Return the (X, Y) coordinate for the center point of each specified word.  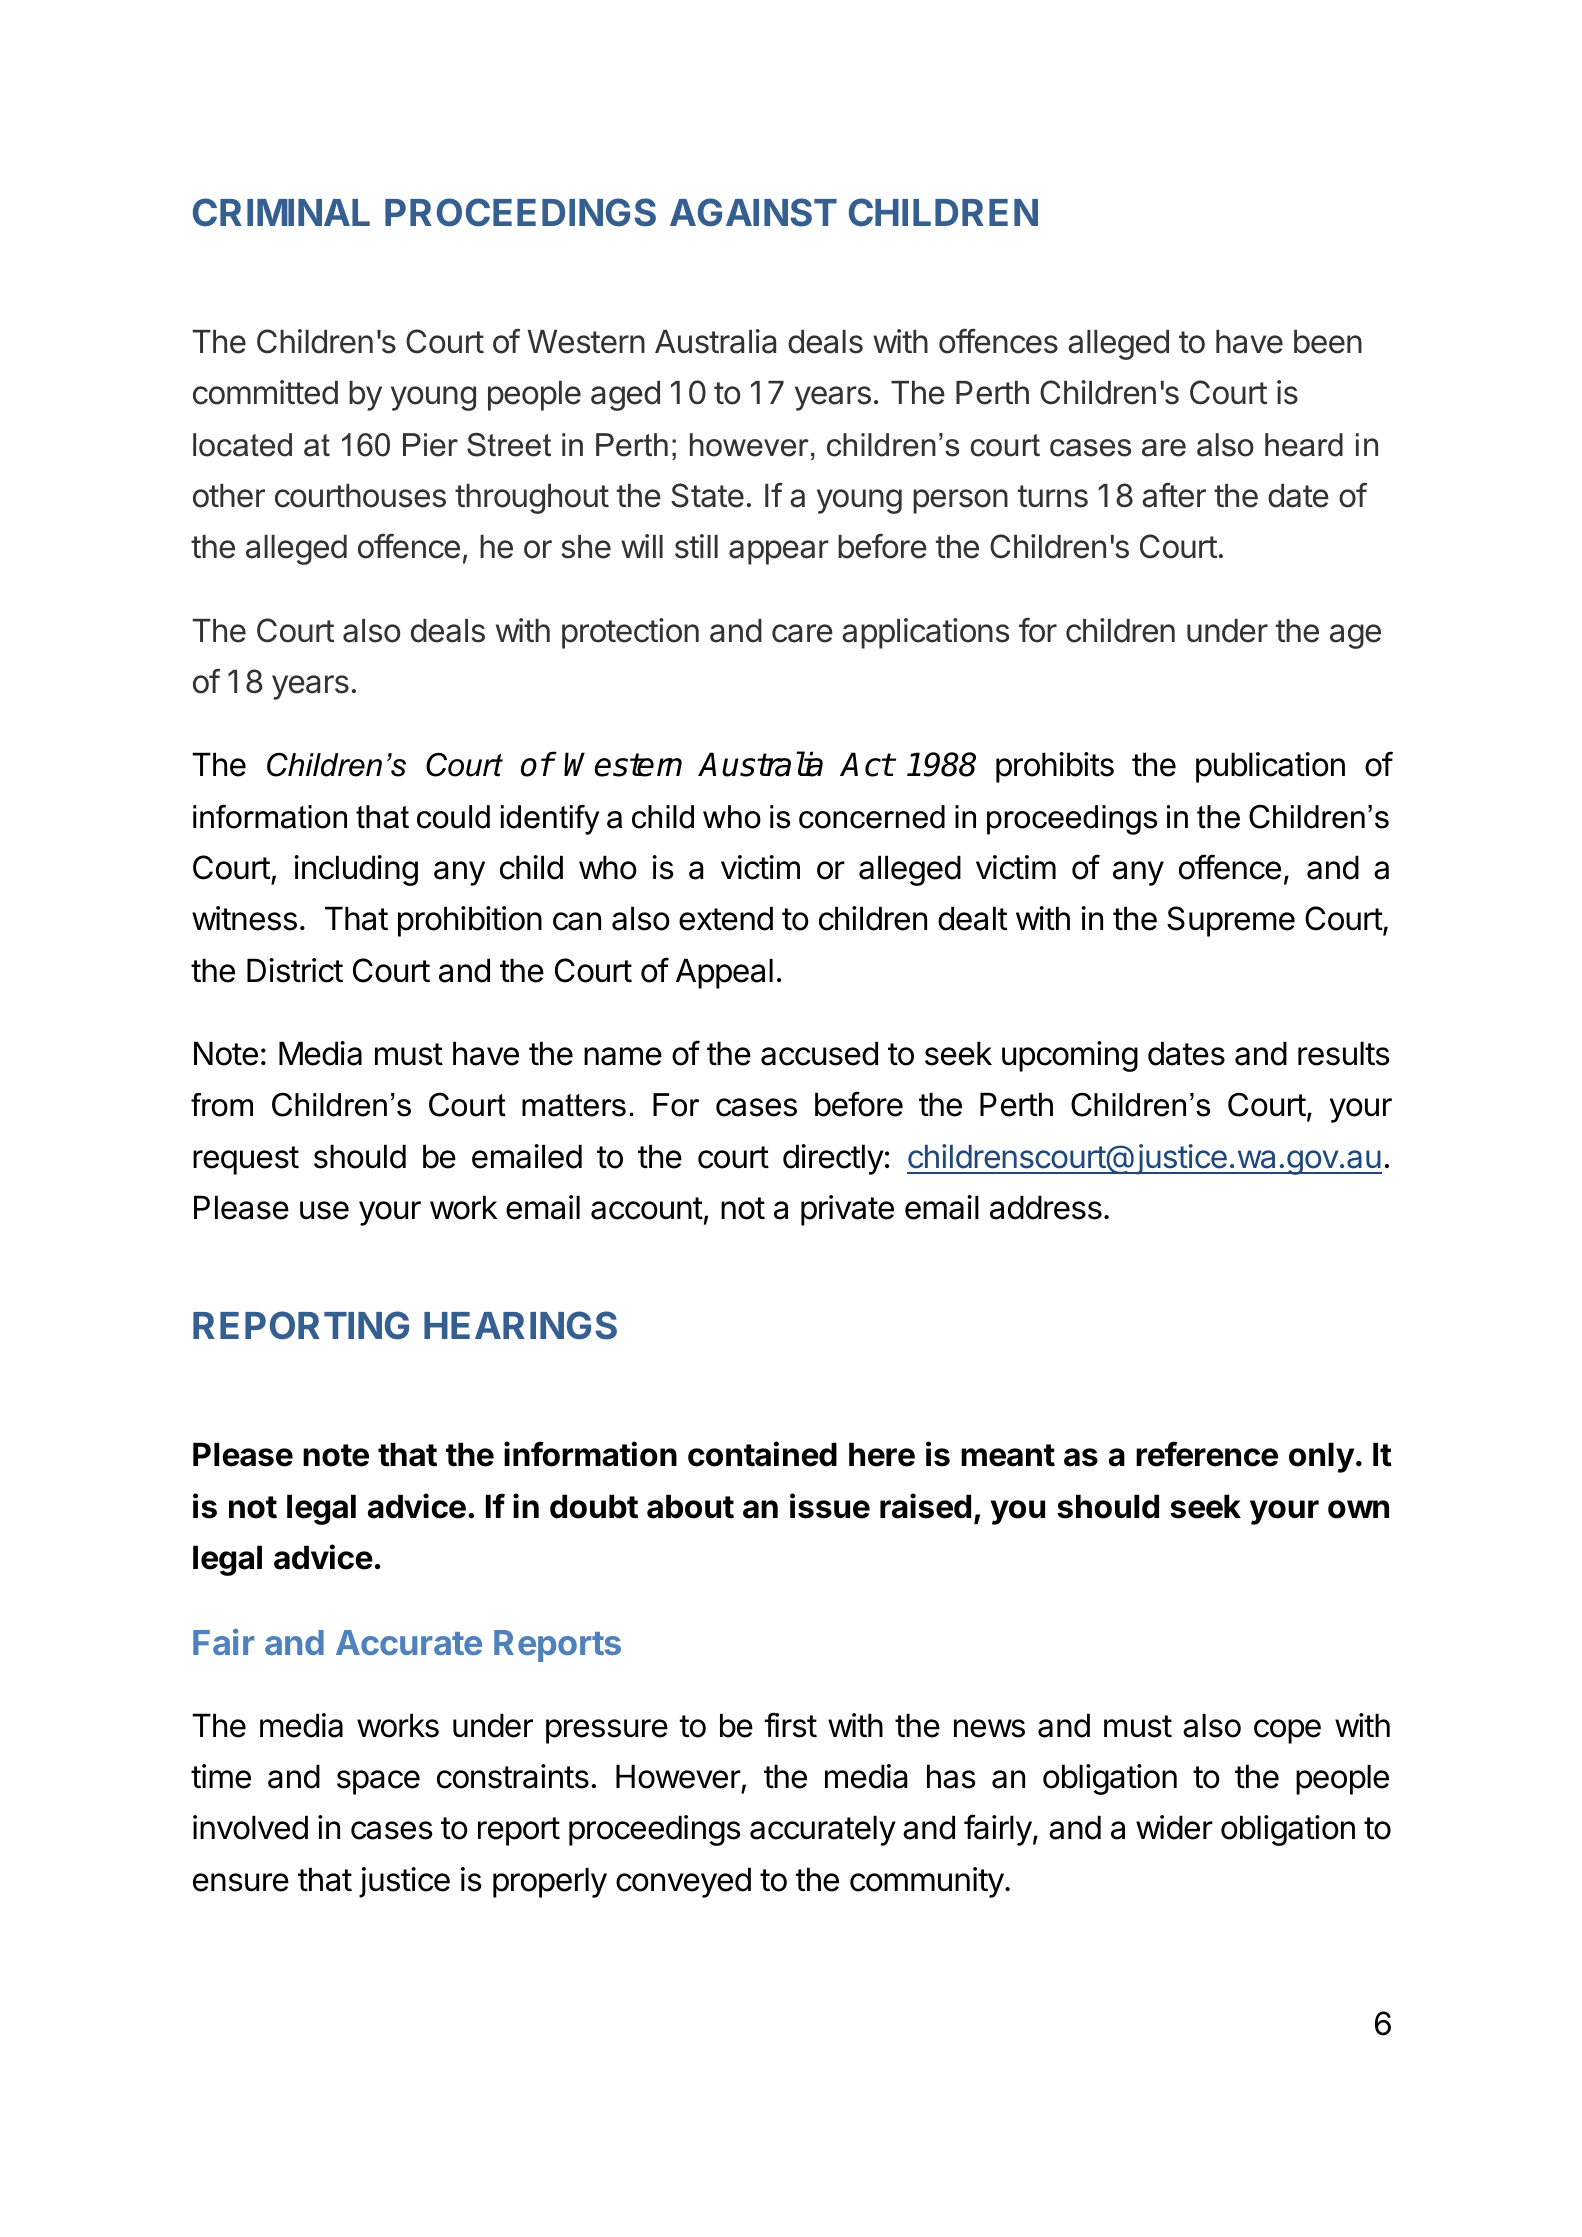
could (453, 817)
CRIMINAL (281, 212)
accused (819, 1053)
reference (1207, 1454)
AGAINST (753, 212)
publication (1270, 767)
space (378, 1782)
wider (1174, 1827)
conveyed (683, 1882)
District (295, 970)
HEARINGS (520, 1325)
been (1328, 342)
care (802, 633)
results (1344, 1053)
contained (762, 1454)
